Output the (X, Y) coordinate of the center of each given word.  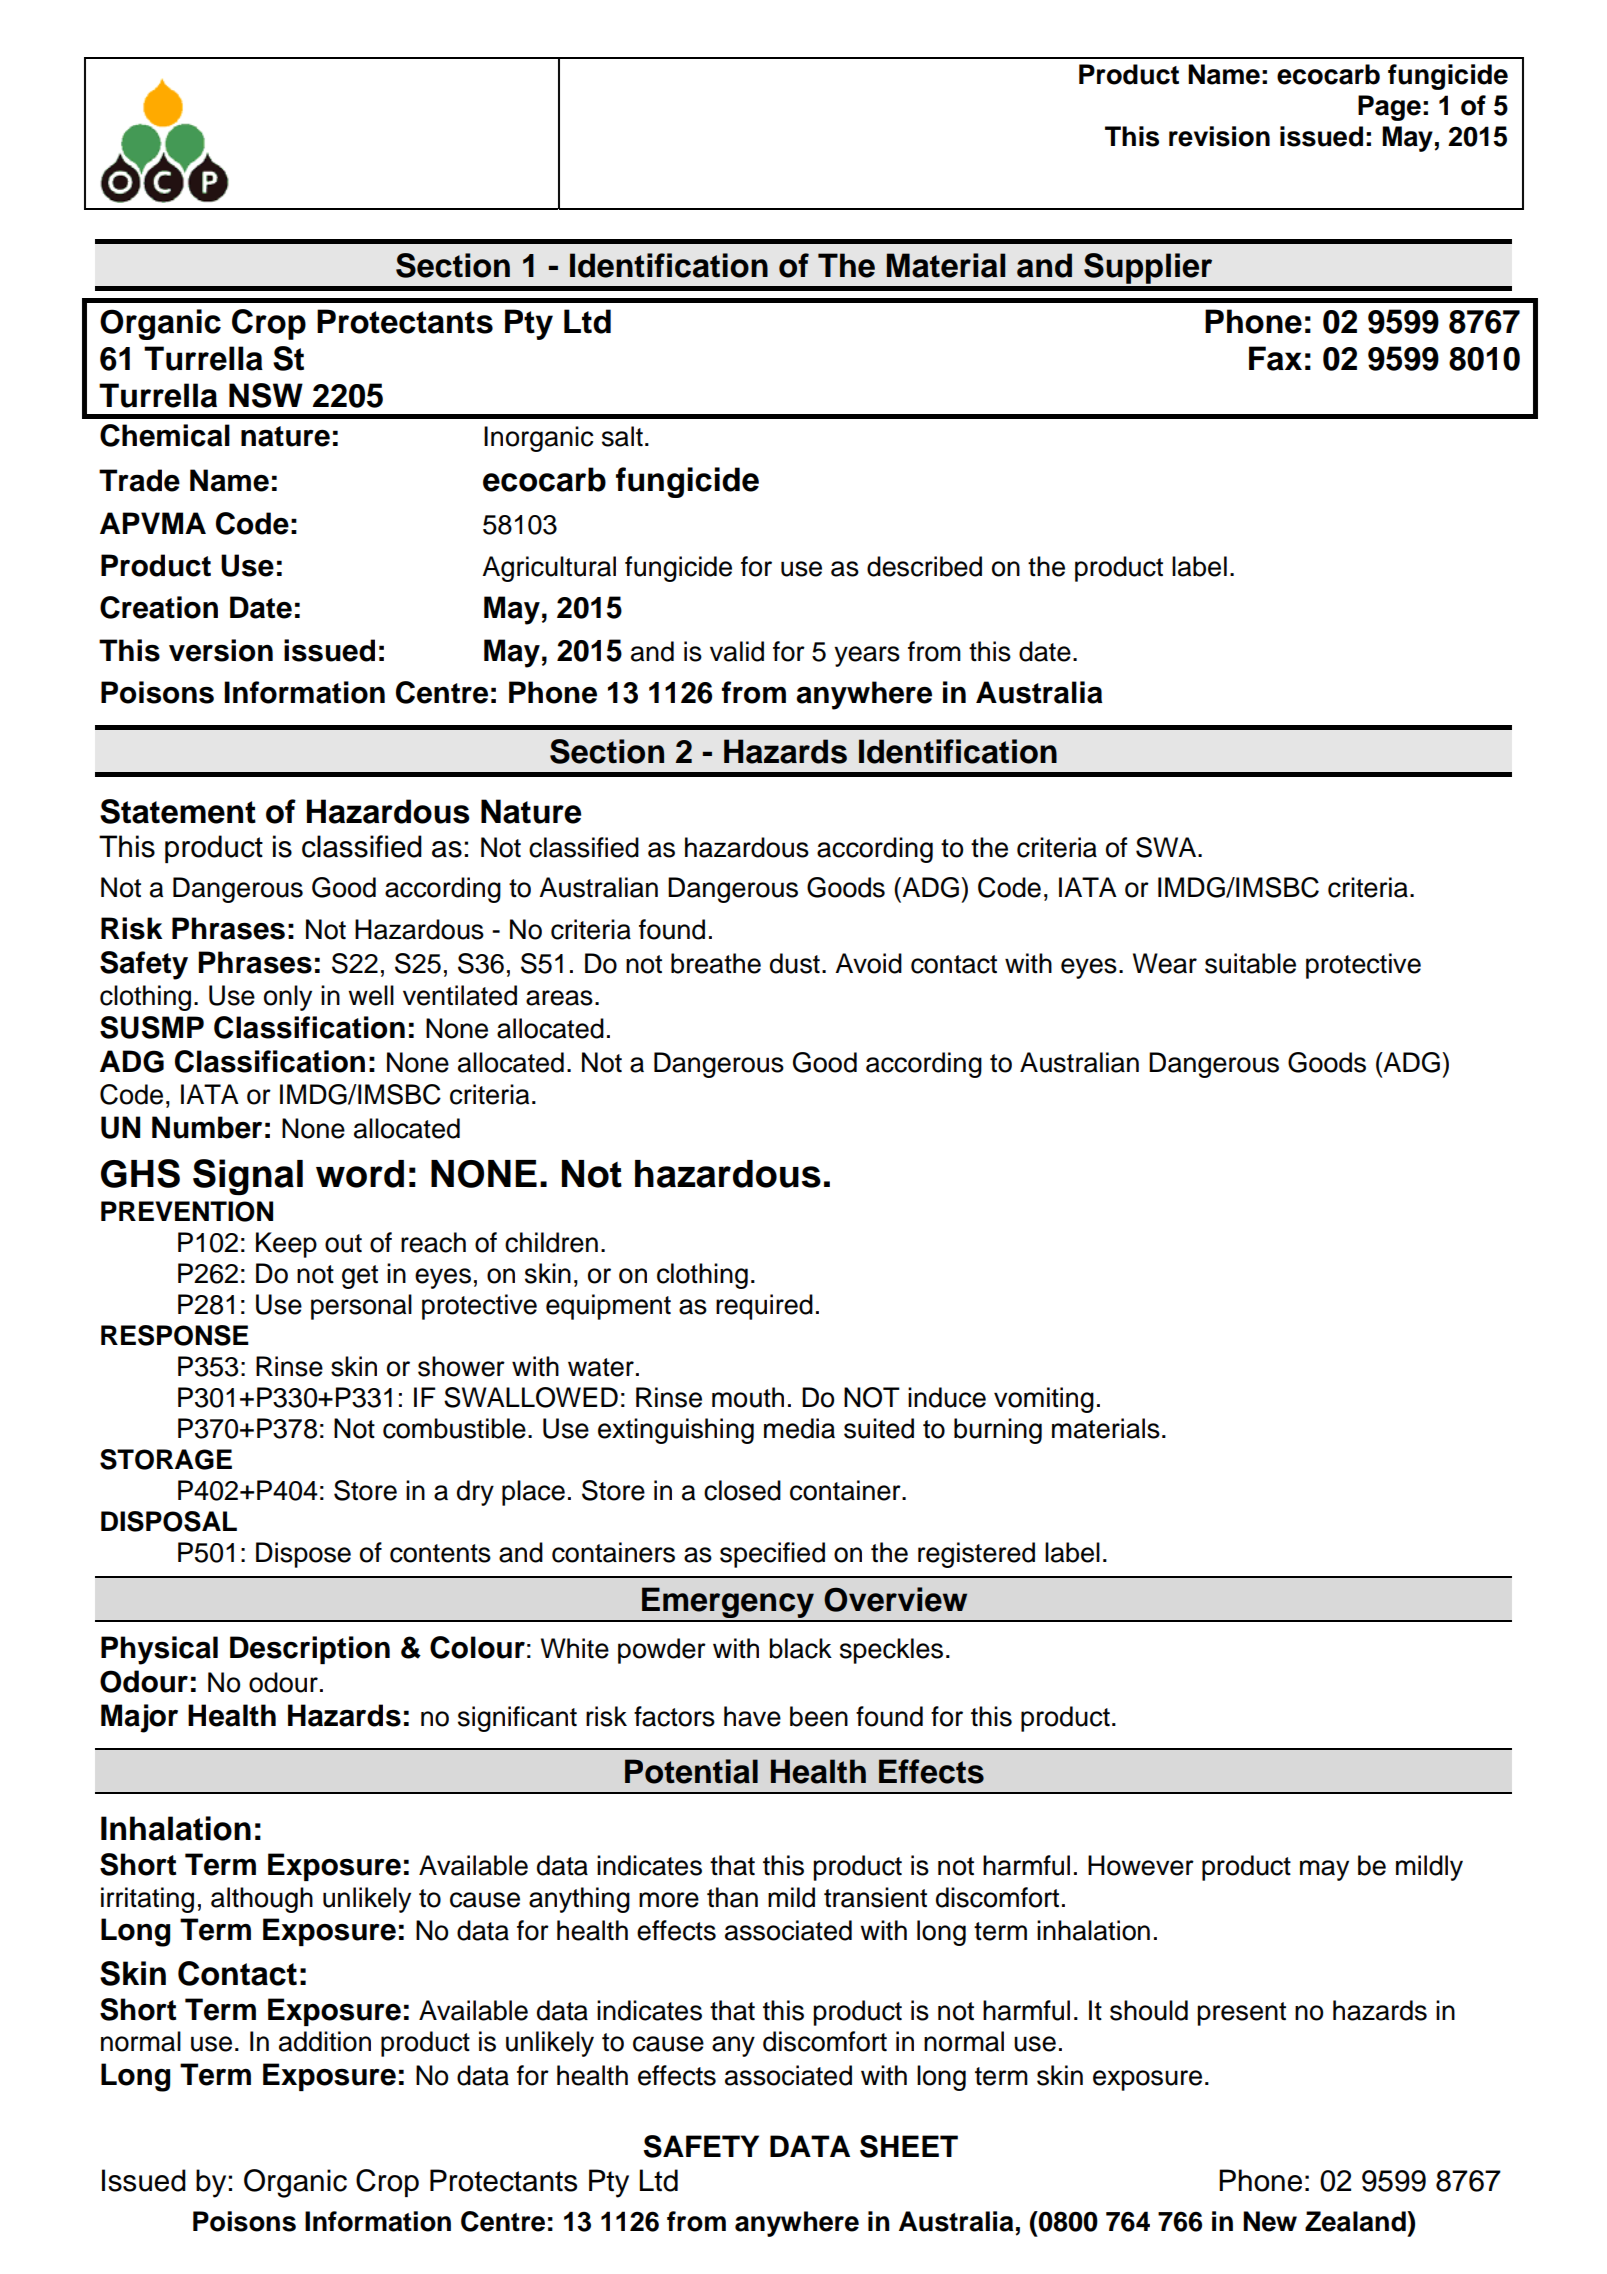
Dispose (303, 1555)
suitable (1250, 963)
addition (325, 2041)
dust (795, 963)
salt (622, 436)
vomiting (1044, 1400)
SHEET (909, 2146)
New (1270, 2221)
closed (742, 1490)
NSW (266, 395)
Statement (178, 811)
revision (1219, 136)
